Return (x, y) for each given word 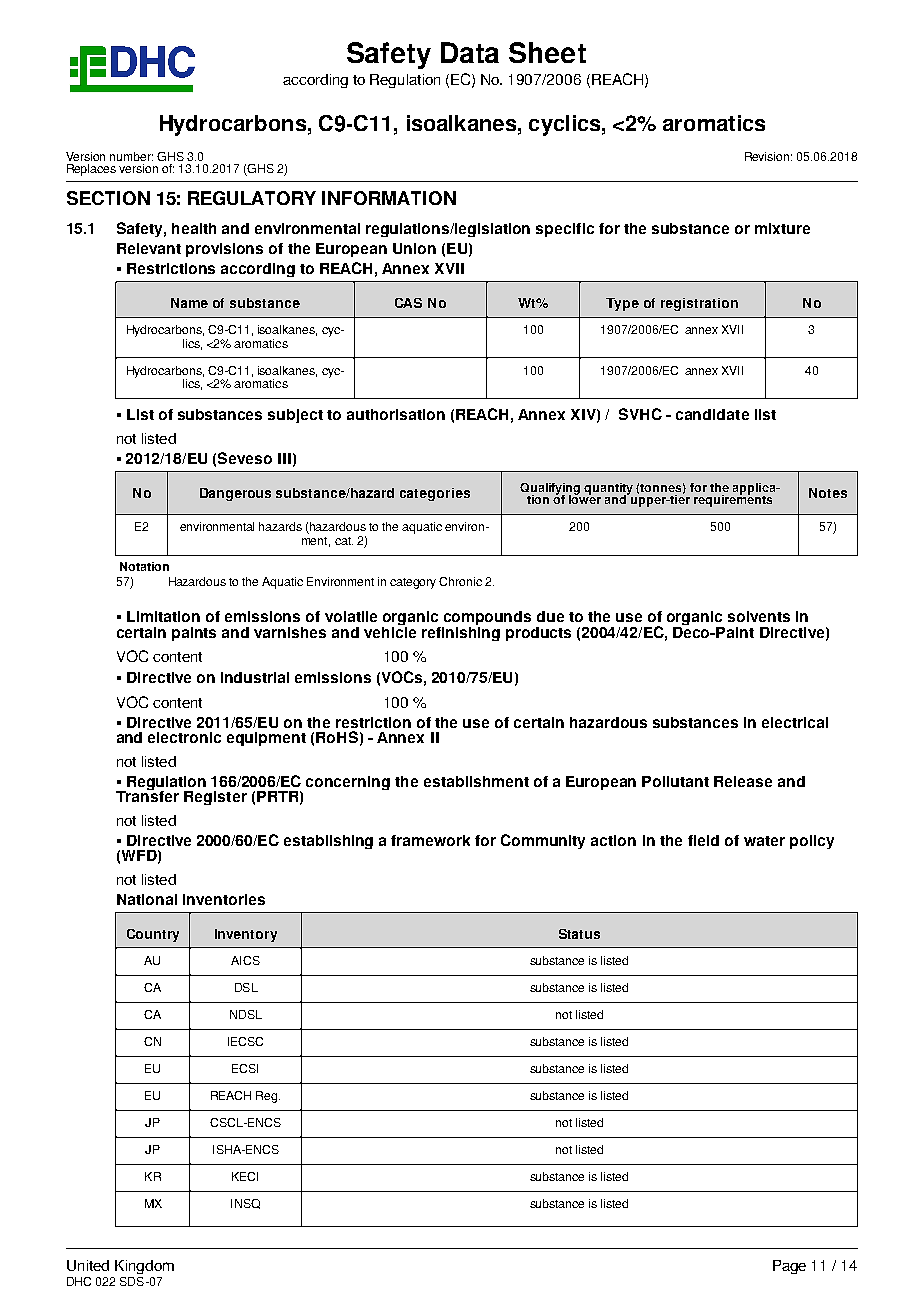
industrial (255, 677)
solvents (759, 616)
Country (153, 935)
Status (579, 934)
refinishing (461, 632)
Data (470, 52)
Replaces (91, 170)
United (88, 1265)
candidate (712, 414)
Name (189, 303)
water (764, 841)
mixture (782, 228)
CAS (408, 303)
